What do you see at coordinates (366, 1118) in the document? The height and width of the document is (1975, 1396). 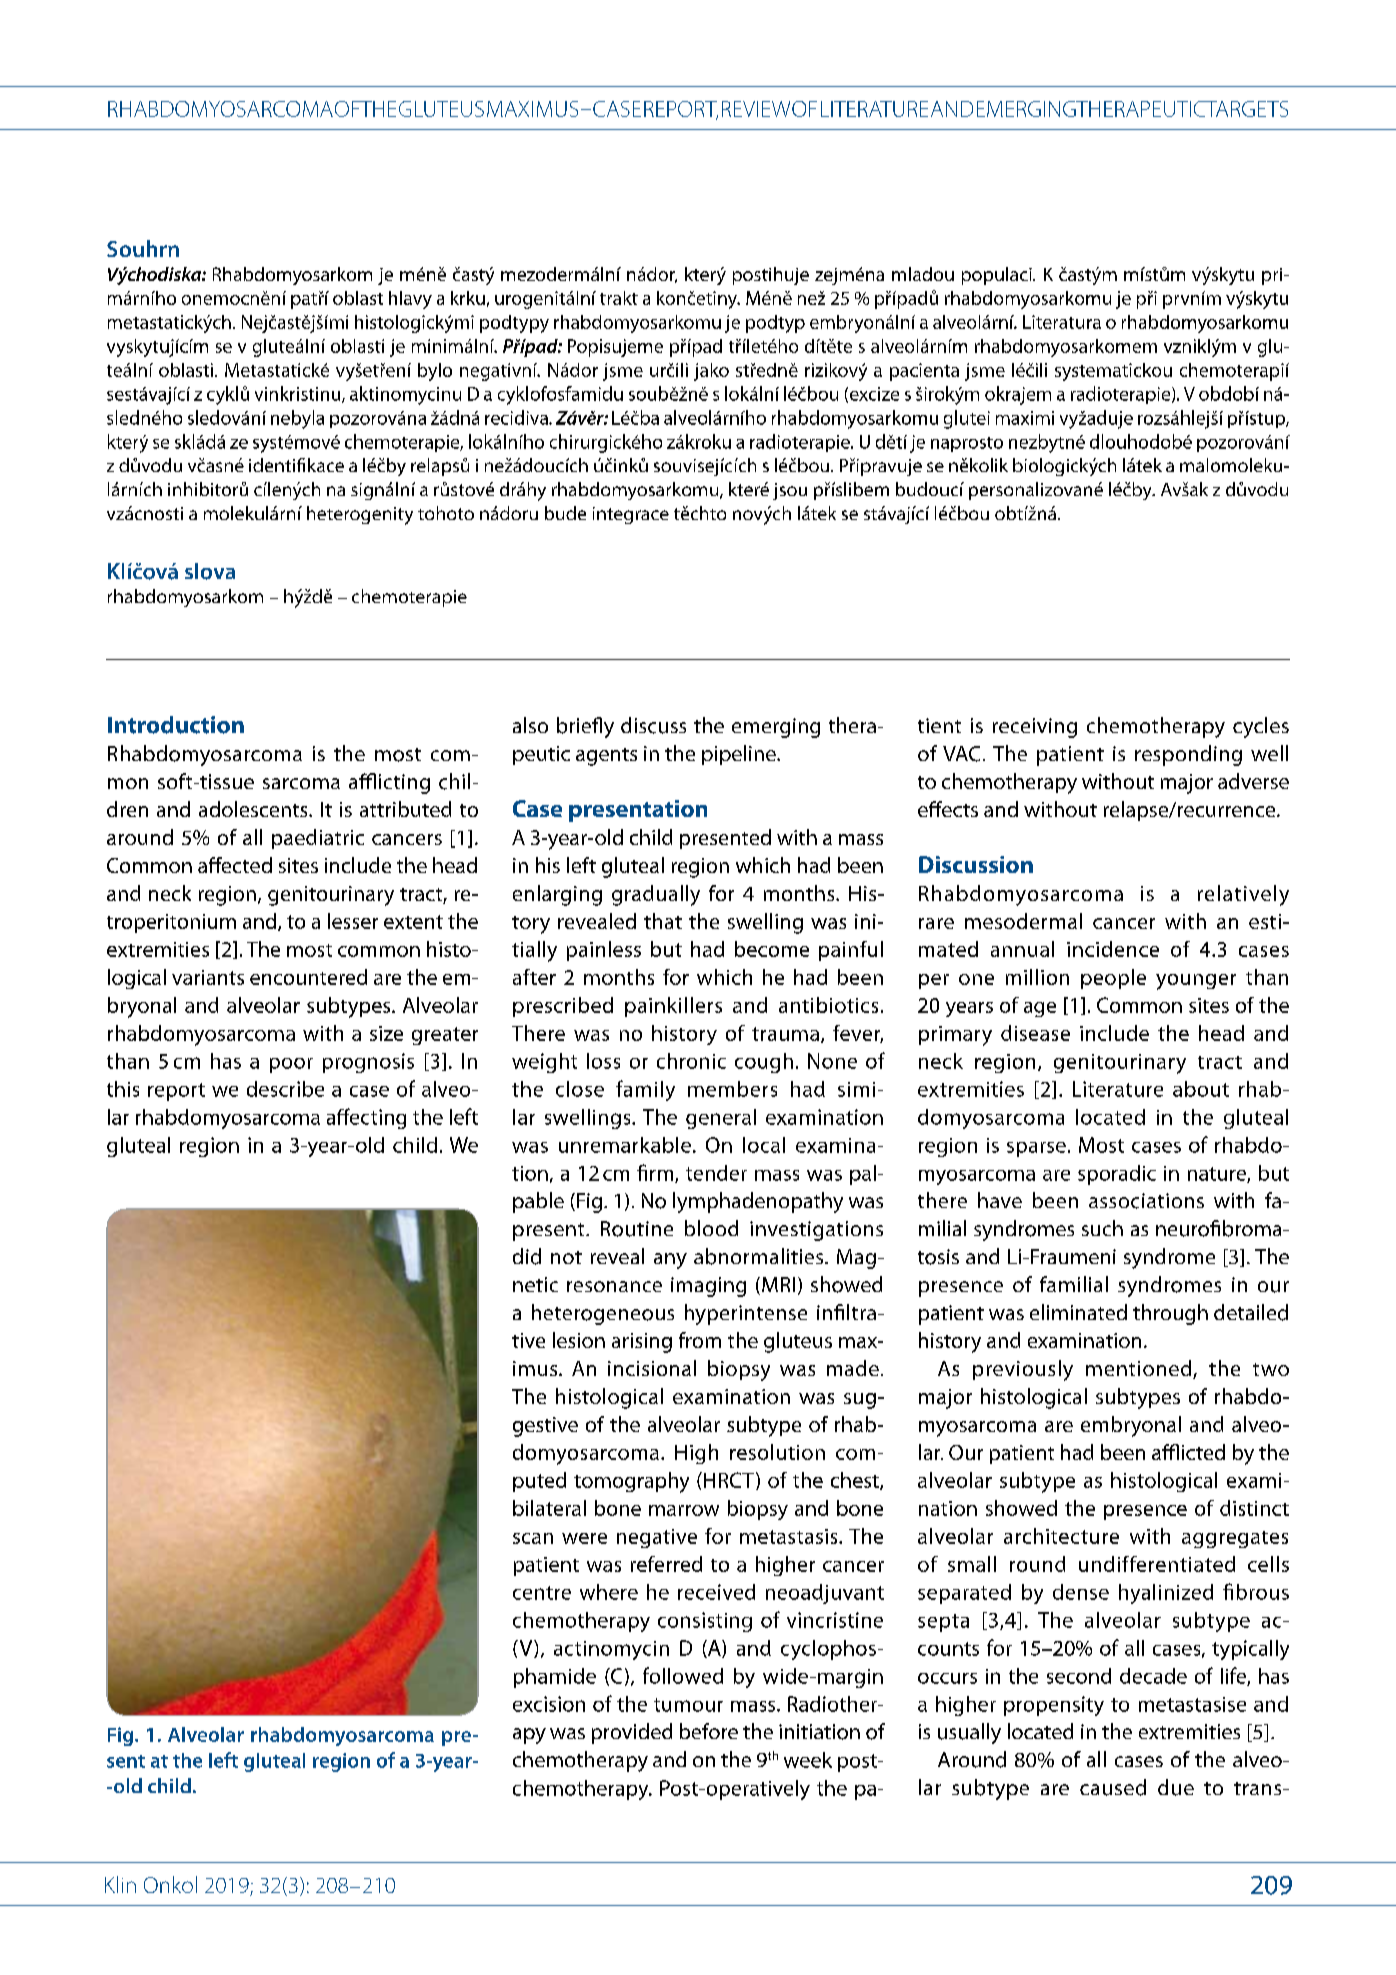 I see `affecting` at bounding box center [366, 1118].
